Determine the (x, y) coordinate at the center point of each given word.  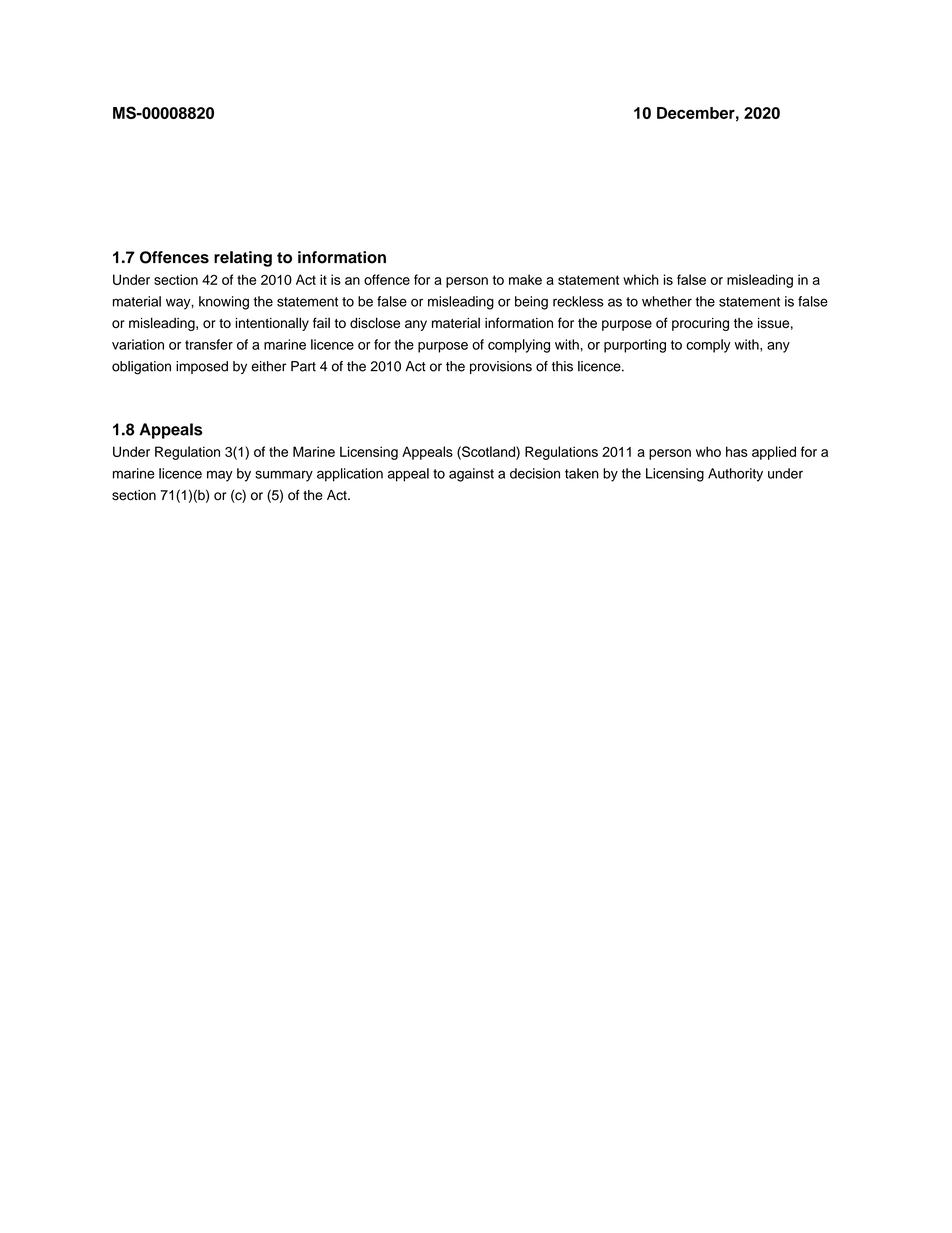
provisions (501, 367)
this (562, 366)
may (220, 476)
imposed (202, 367)
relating (243, 259)
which (641, 279)
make (525, 279)
